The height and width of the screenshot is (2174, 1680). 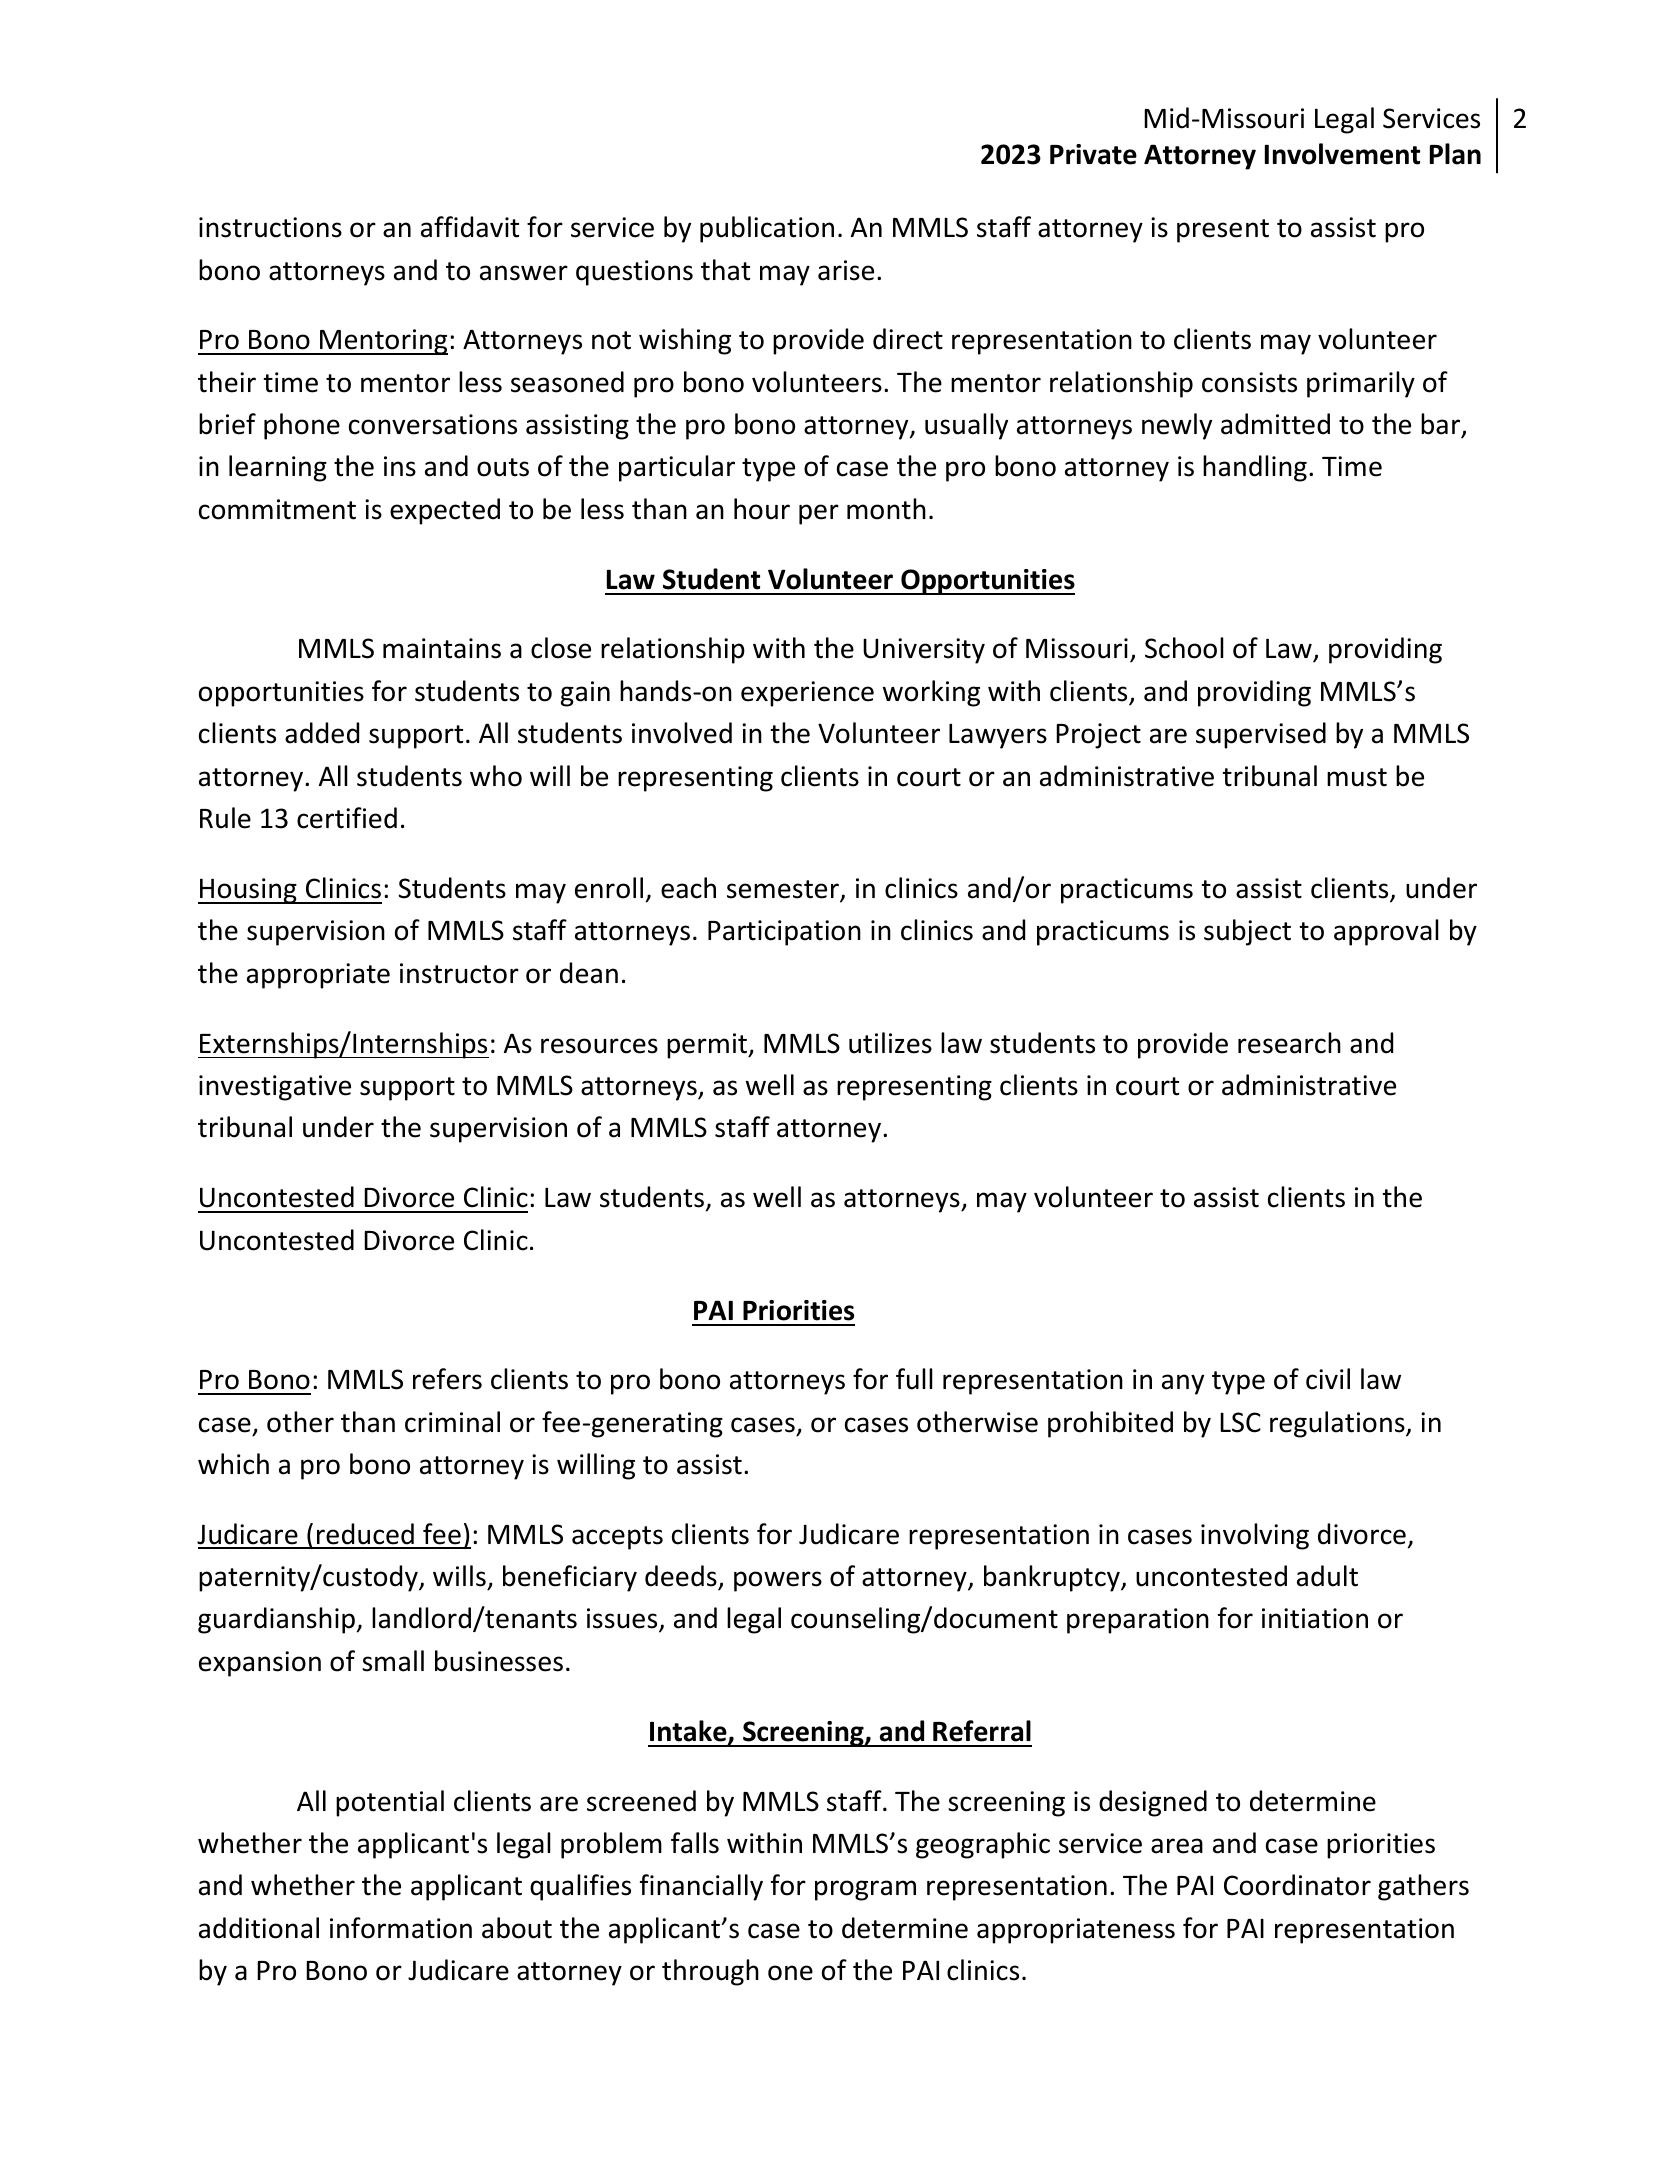 I want to click on civil, so click(x=1328, y=1379).
